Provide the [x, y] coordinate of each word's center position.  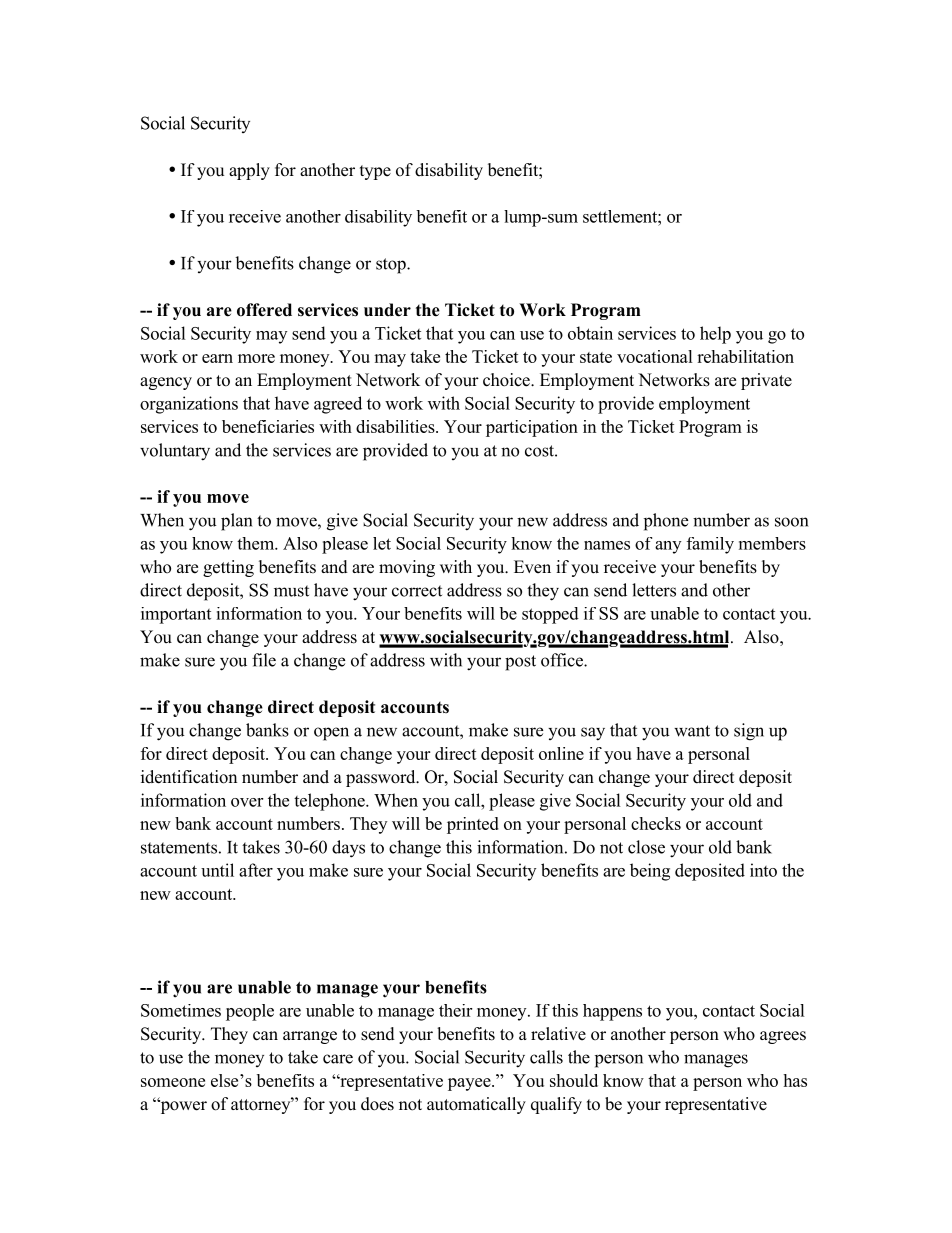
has [795, 1080]
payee [470, 1084]
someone [173, 1082]
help [715, 335]
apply [249, 171]
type [375, 172]
